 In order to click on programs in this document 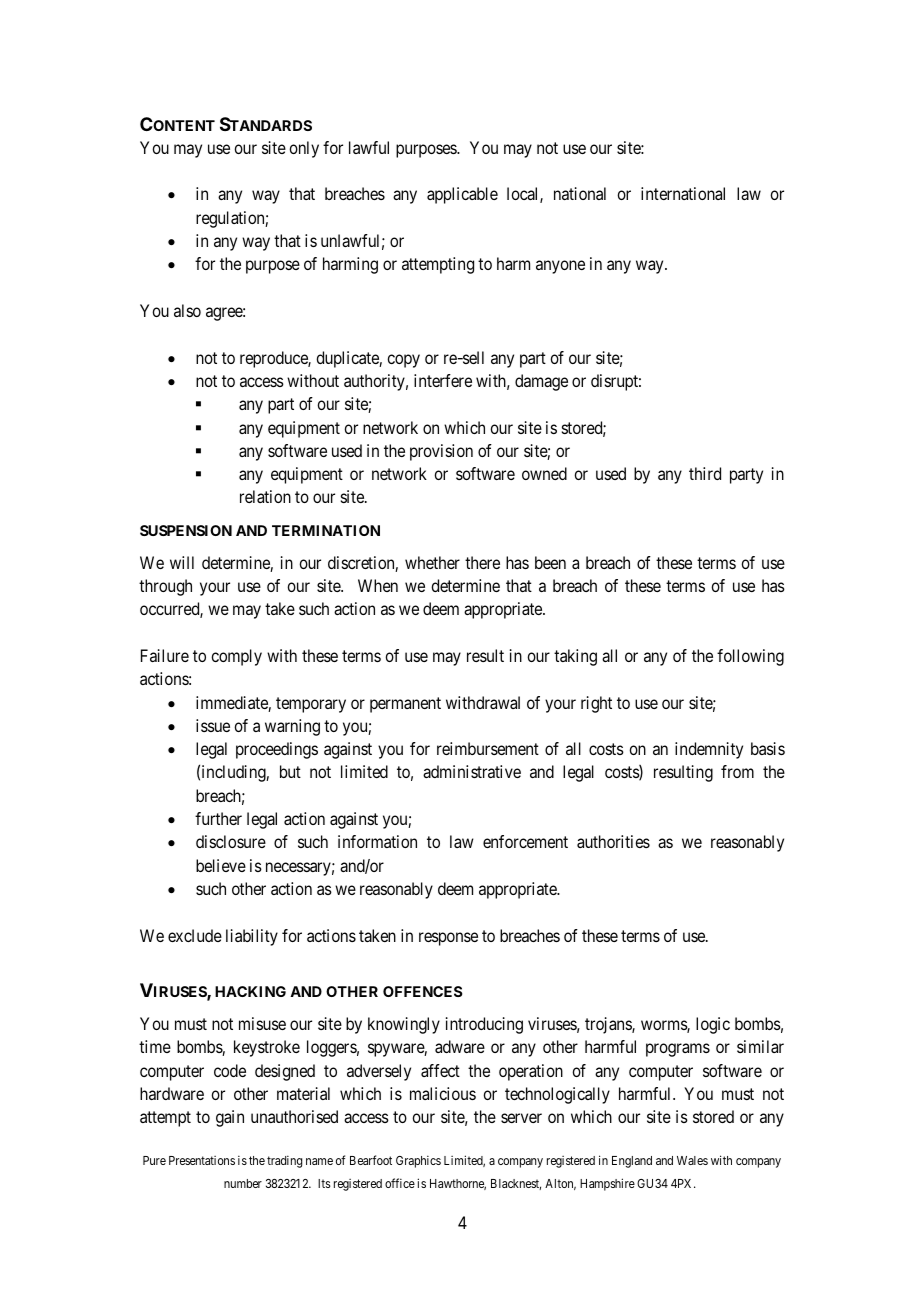, I will do `click(678, 1050)`.
